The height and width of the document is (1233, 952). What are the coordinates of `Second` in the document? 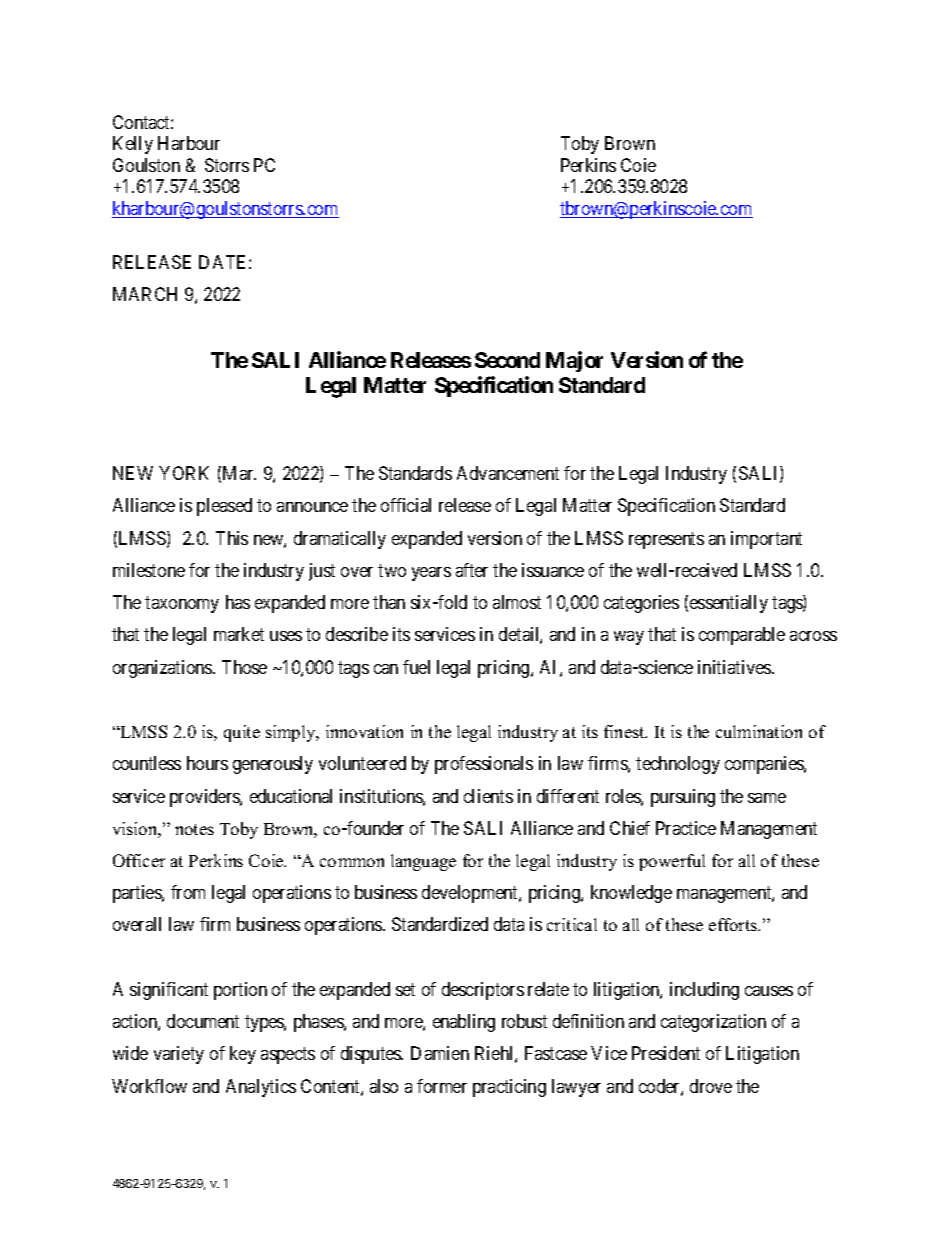 It's located at (507, 360).
